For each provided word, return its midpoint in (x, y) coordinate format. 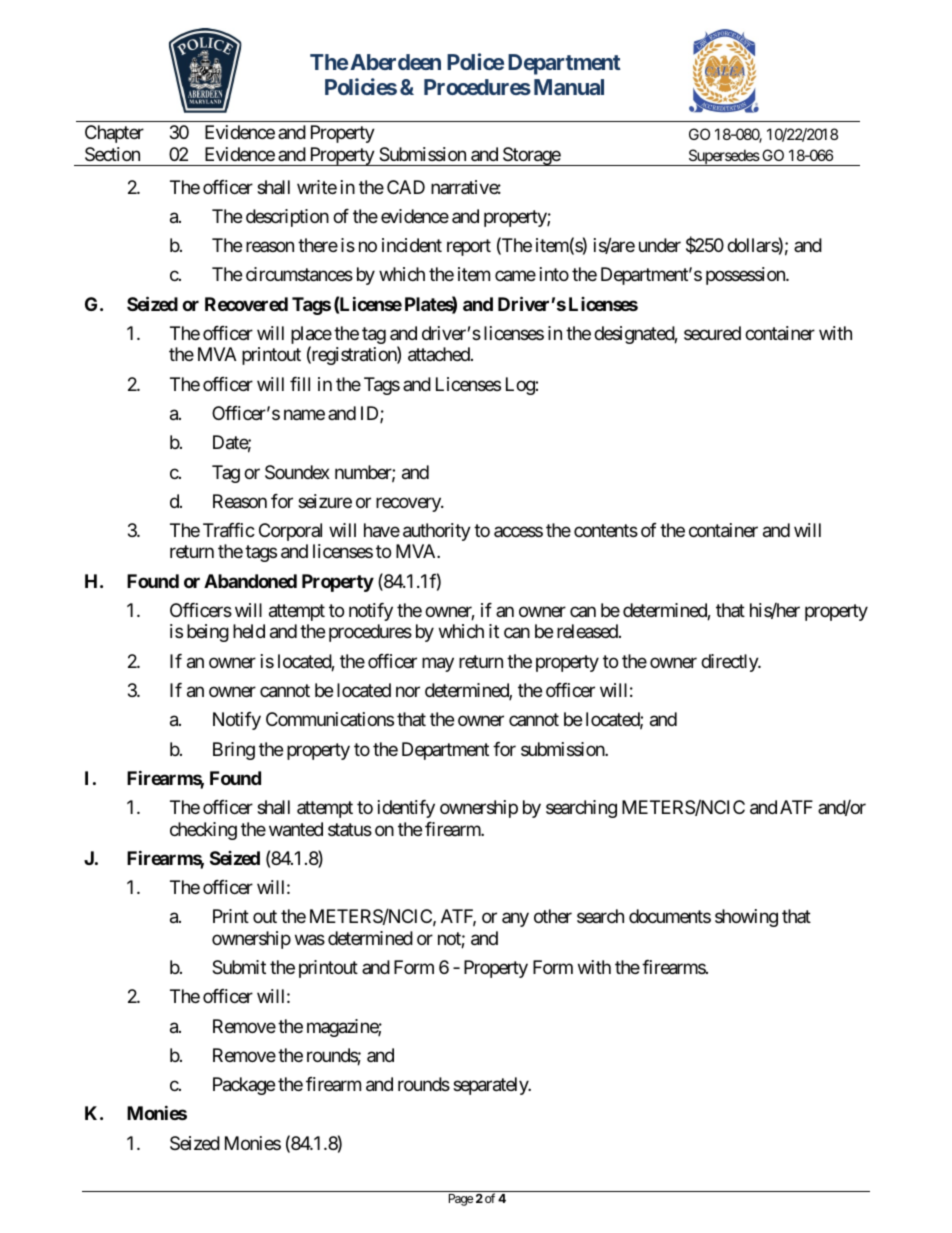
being (208, 633)
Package (244, 1086)
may (438, 664)
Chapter (114, 134)
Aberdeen (395, 62)
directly (730, 663)
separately (491, 1086)
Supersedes (723, 157)
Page (461, 1200)
